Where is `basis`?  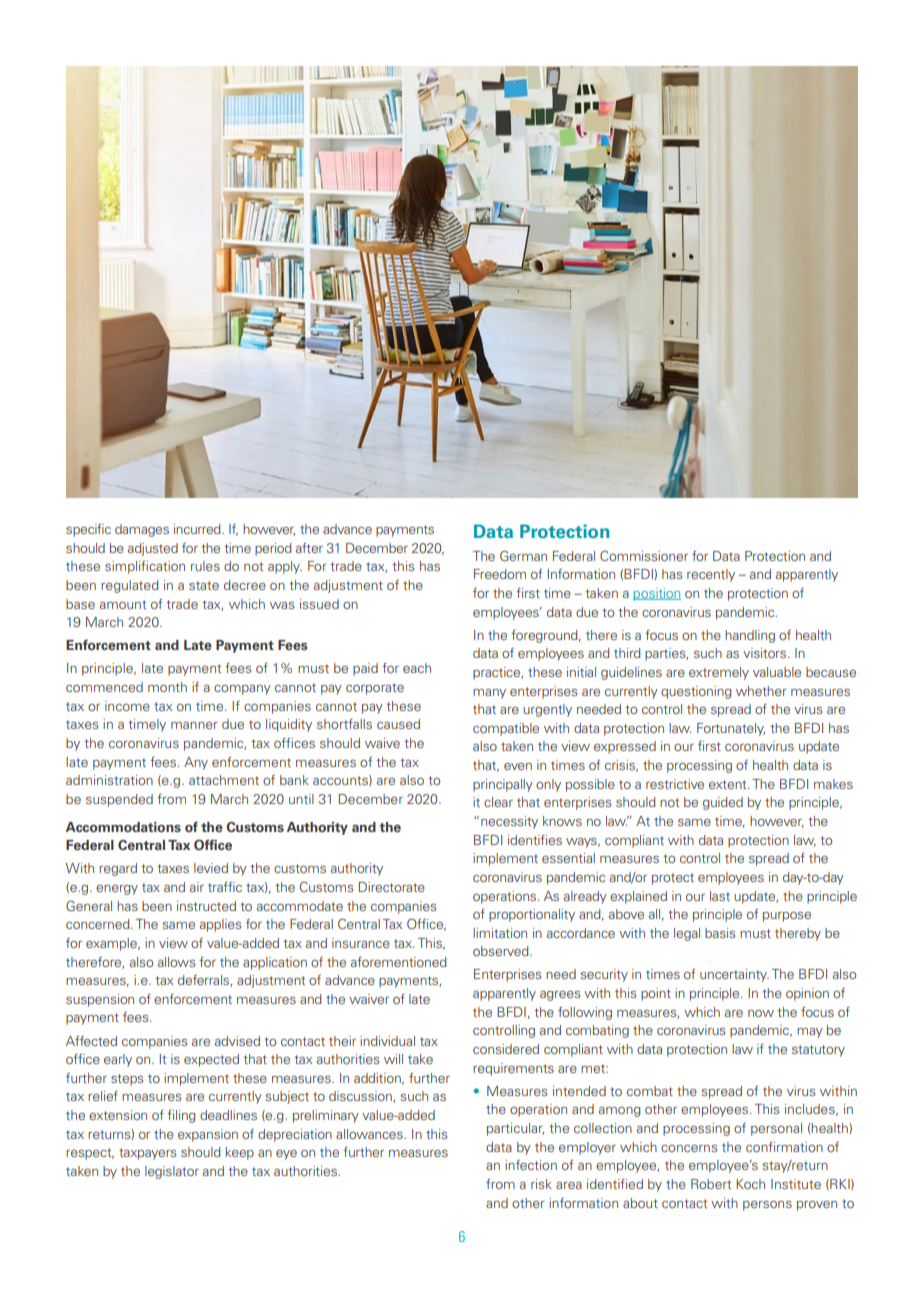 basis is located at coordinates (720, 933).
